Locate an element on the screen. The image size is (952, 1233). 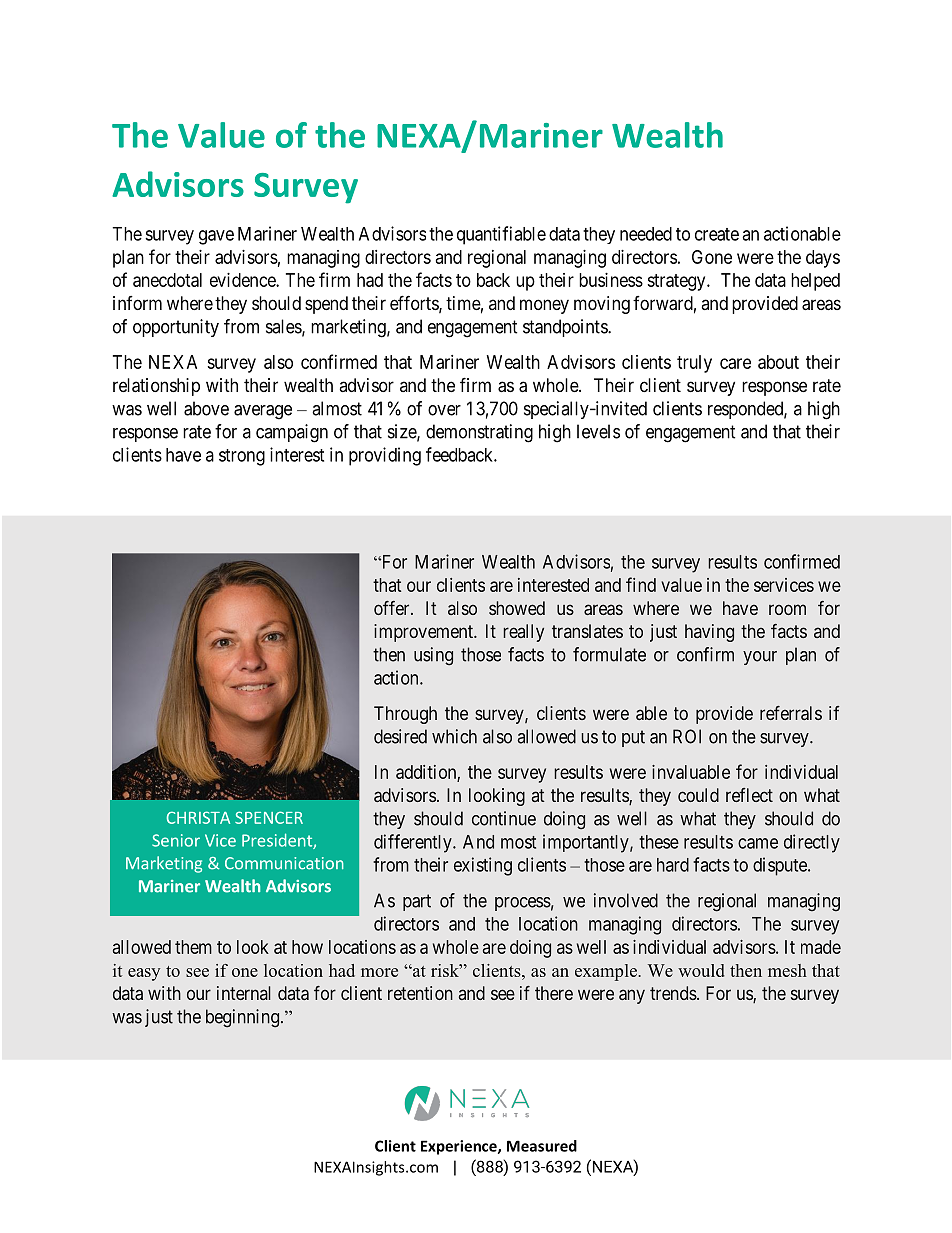
them is located at coordinates (193, 947).
